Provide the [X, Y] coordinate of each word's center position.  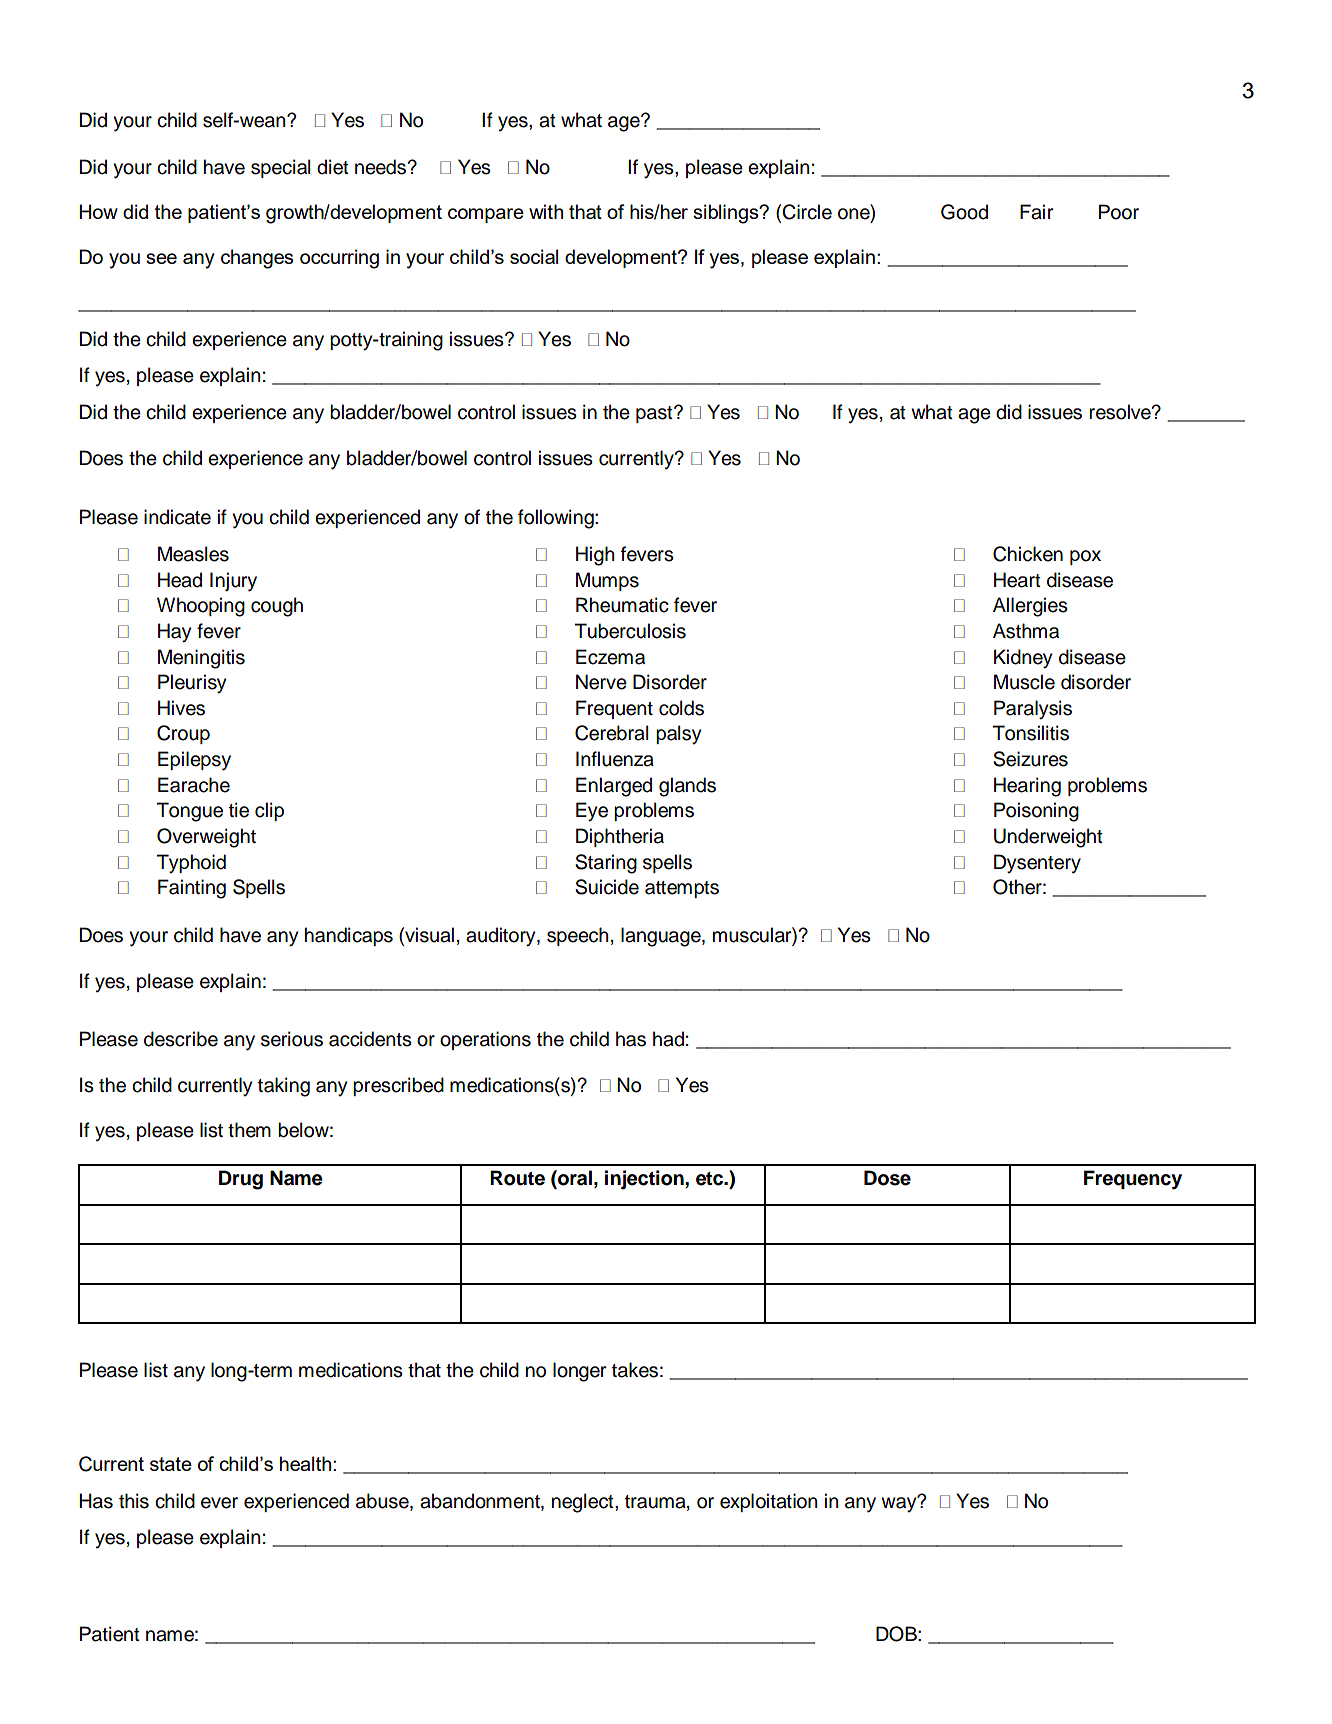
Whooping [201, 607]
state [171, 1464]
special [281, 168]
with [546, 211]
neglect [584, 1503]
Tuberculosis [630, 631]
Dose [887, 1178]
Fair [1036, 212]
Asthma [1026, 631]
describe [181, 1039]
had [668, 1039]
